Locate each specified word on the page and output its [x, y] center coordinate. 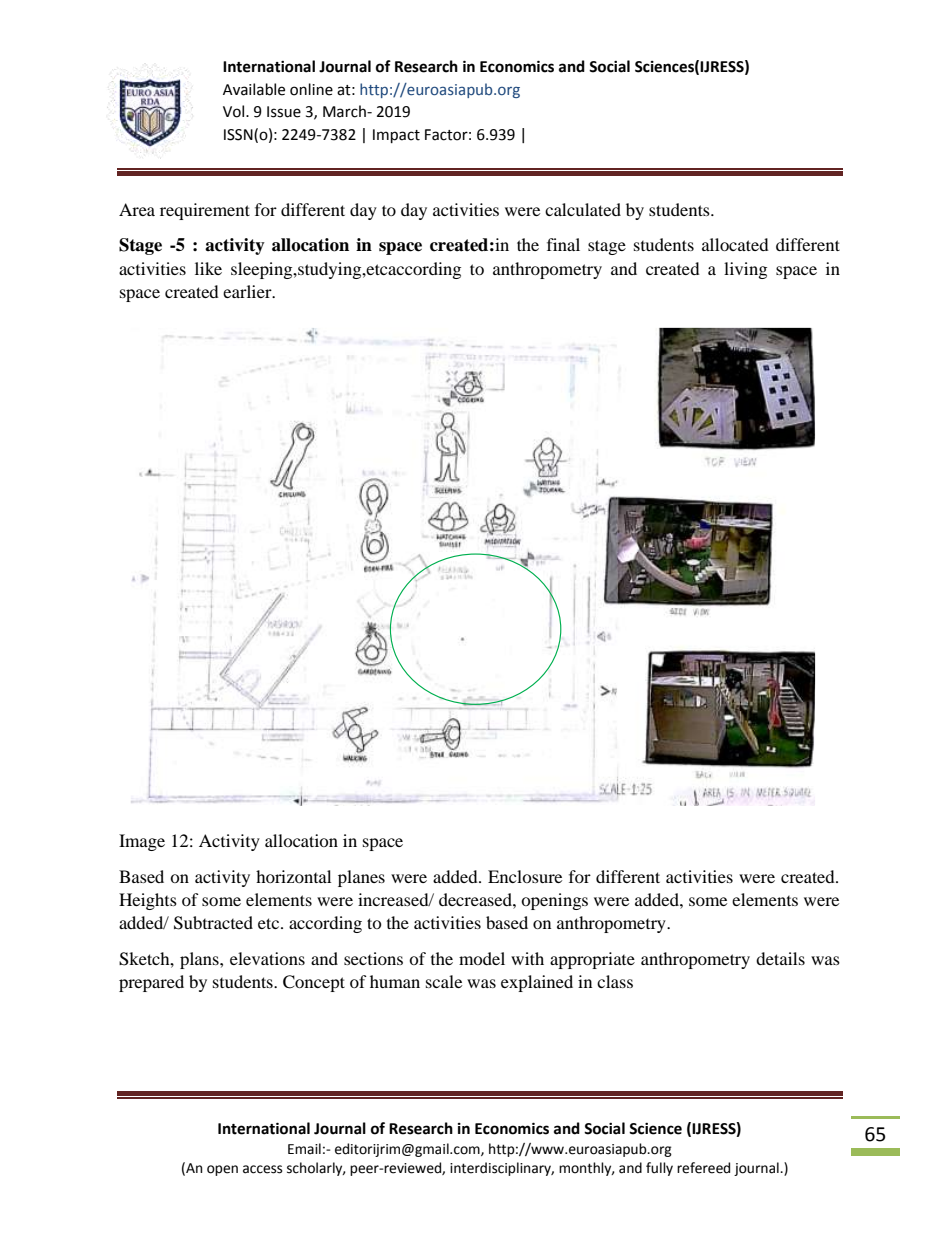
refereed [703, 1168]
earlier [248, 291]
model [482, 958]
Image [142, 842]
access [262, 1169]
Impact [396, 136]
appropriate [592, 960]
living [745, 270]
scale [444, 981]
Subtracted [213, 923]
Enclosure [525, 876]
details [780, 958]
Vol [235, 111]
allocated [735, 244]
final [563, 244]
